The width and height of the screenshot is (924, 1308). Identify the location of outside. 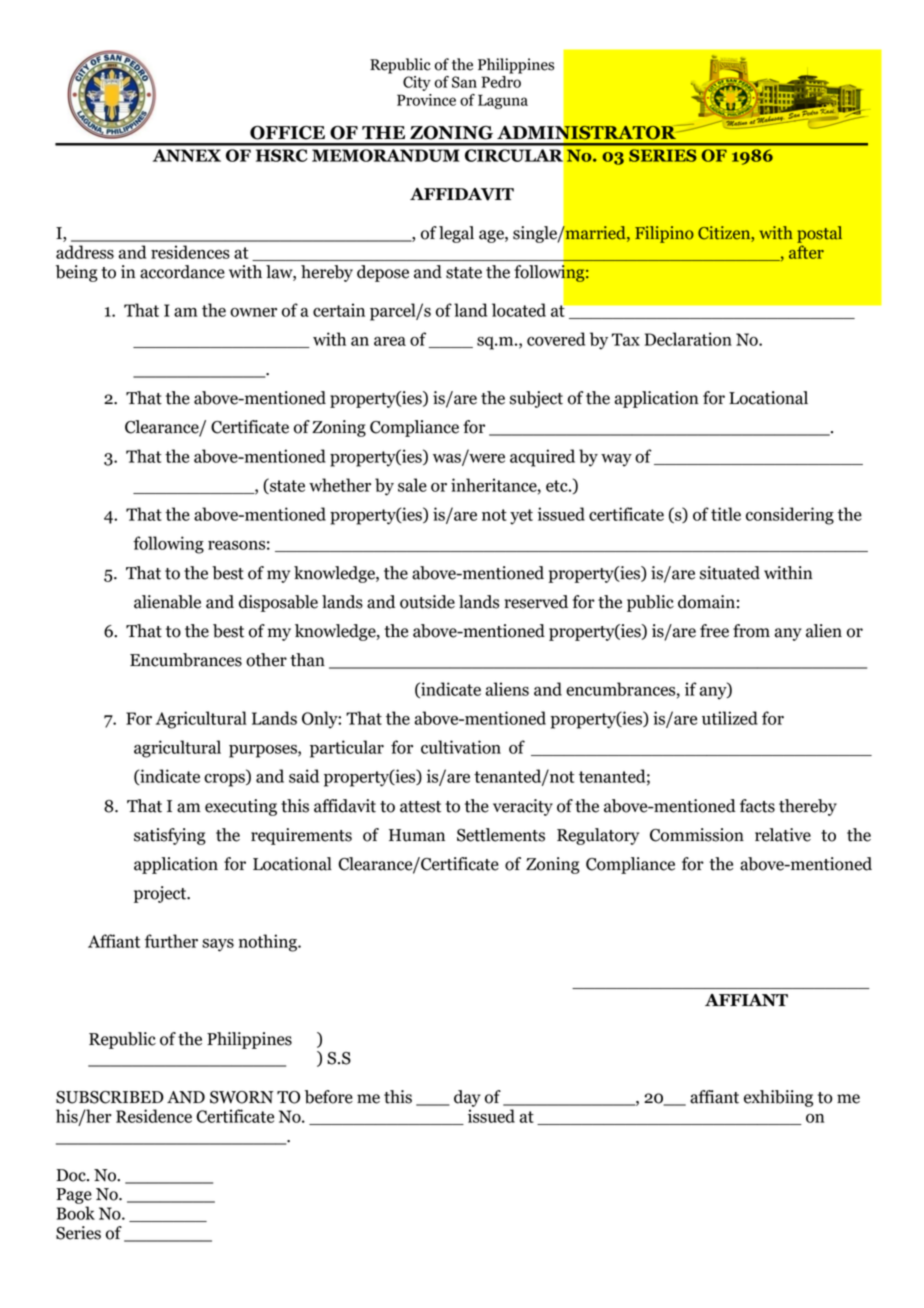
(427, 602).
